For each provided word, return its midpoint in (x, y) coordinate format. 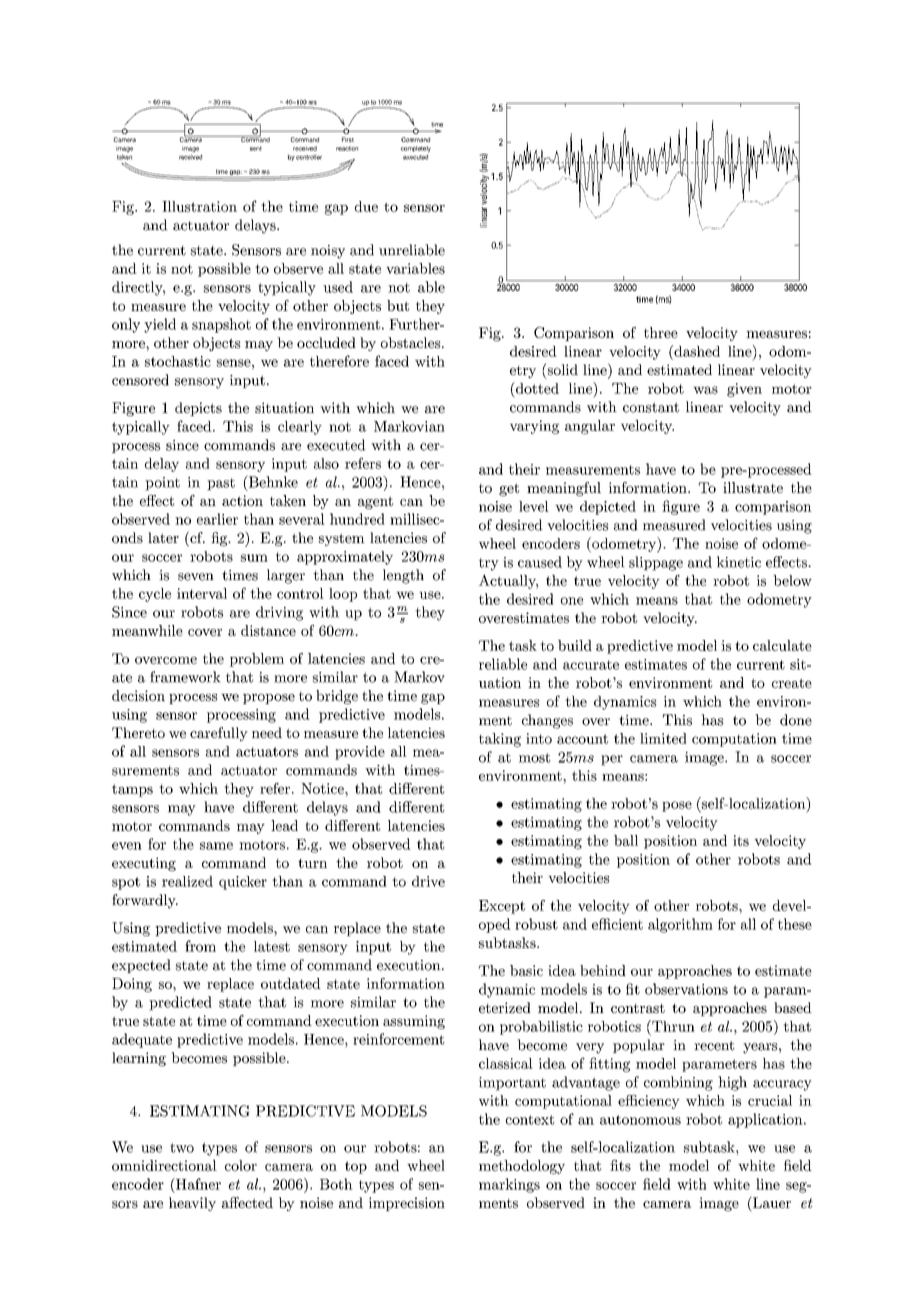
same (216, 846)
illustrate (753, 487)
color (241, 1165)
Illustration (199, 206)
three (661, 332)
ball (626, 840)
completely (416, 149)
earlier (217, 519)
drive (428, 881)
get (509, 489)
